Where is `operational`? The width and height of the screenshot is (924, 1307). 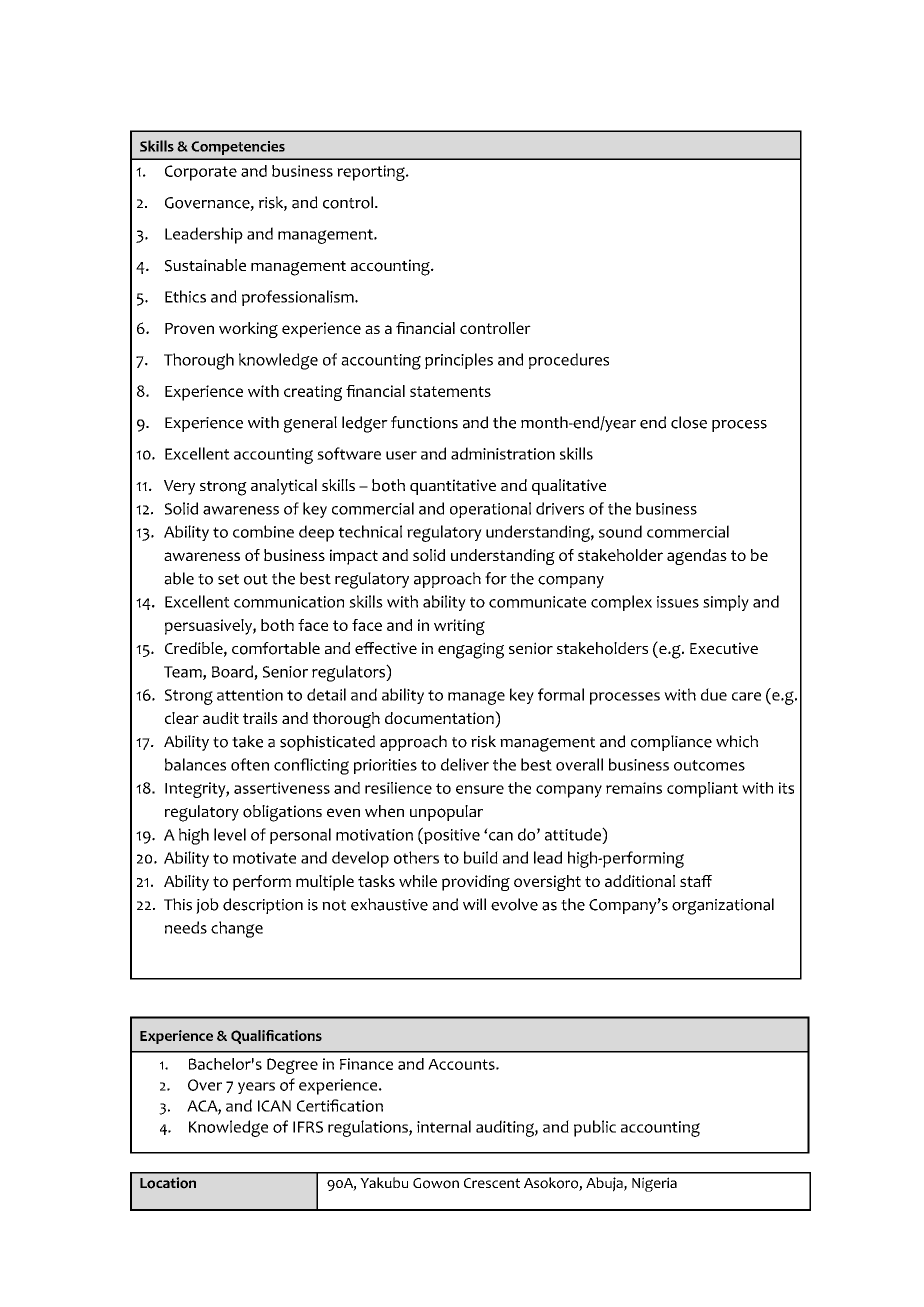 operational is located at coordinates (490, 510).
